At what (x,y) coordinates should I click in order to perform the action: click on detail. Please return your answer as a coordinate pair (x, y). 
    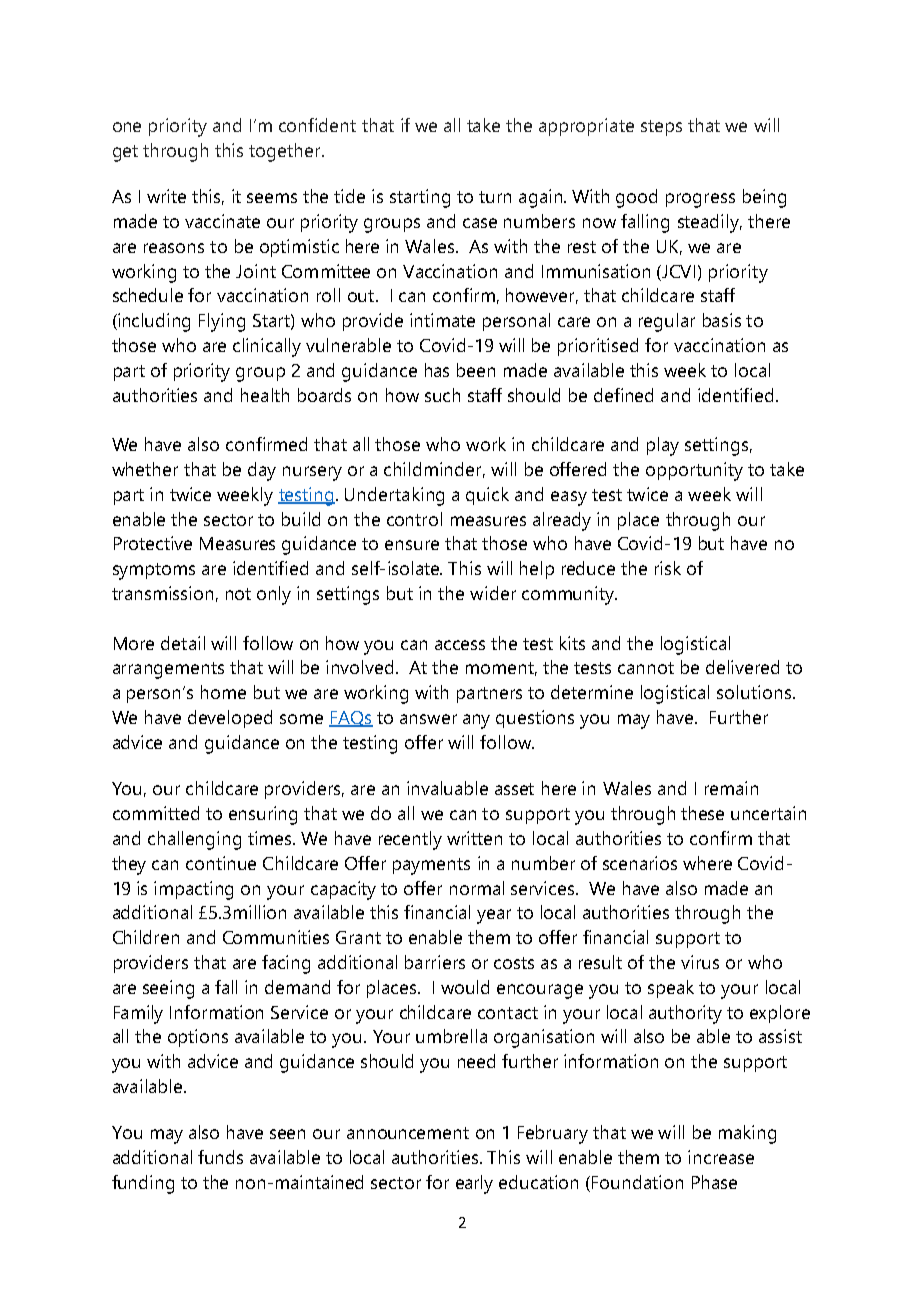
    Looking at the image, I should click on (183, 643).
